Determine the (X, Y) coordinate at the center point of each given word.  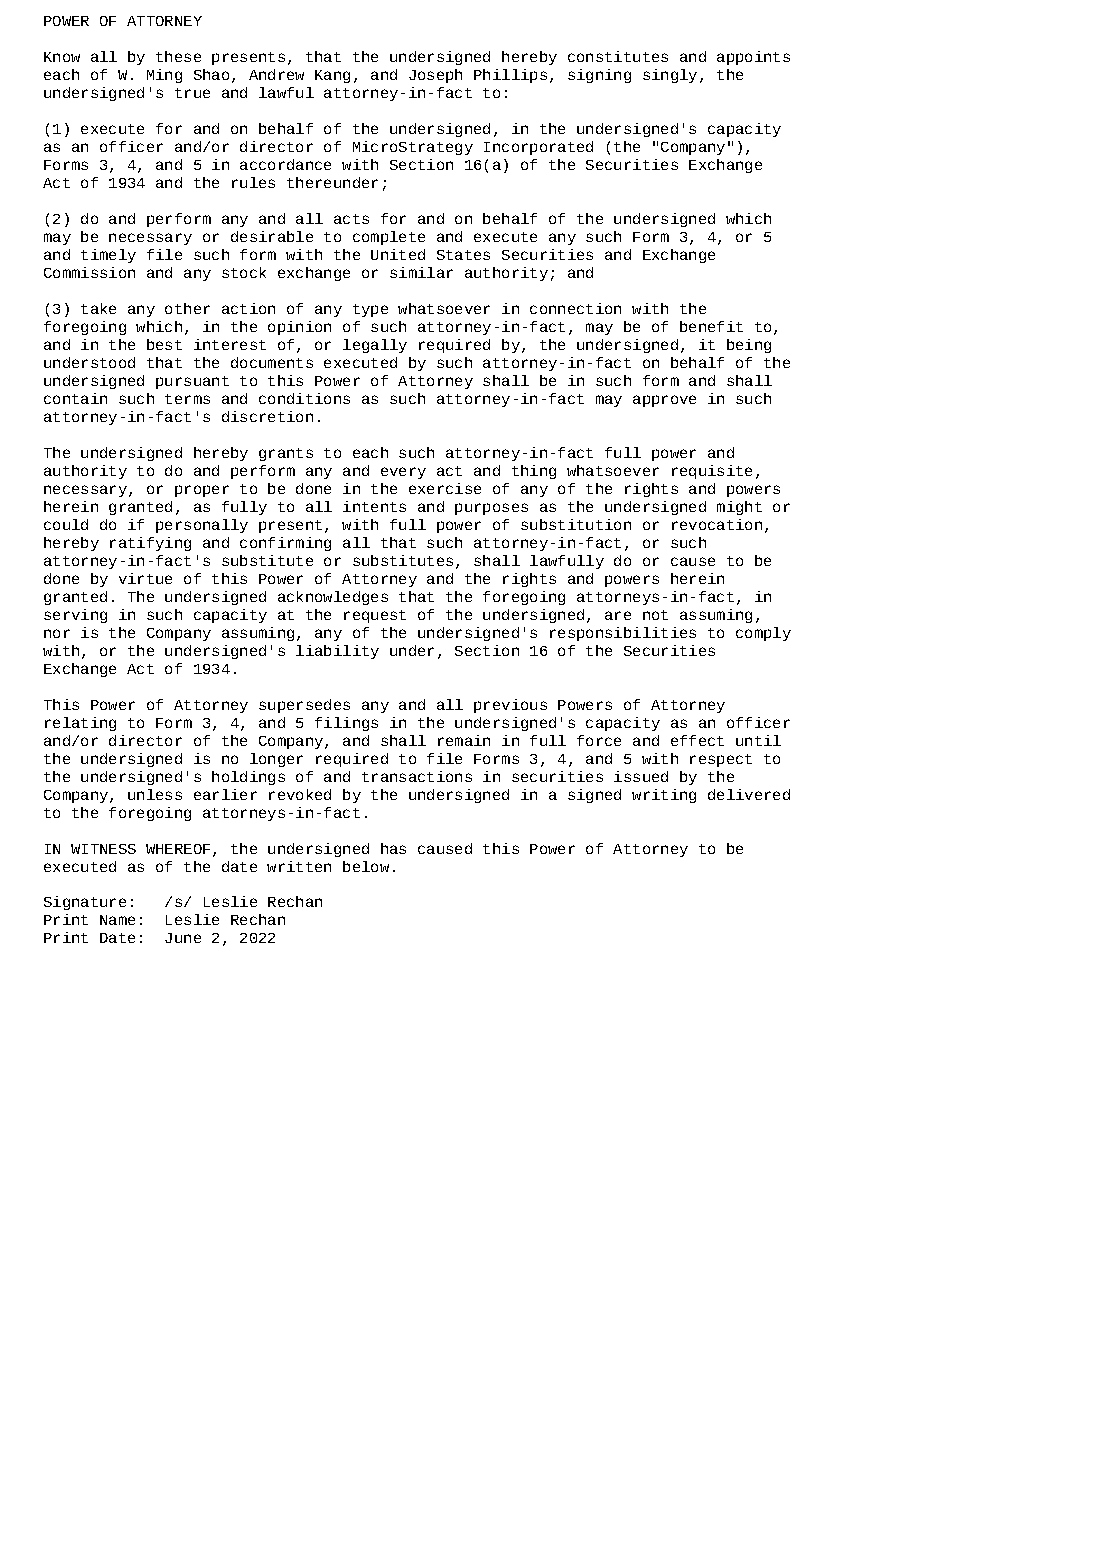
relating (80, 724)
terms (187, 399)
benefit (711, 326)
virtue (145, 578)
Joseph (435, 76)
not (655, 615)
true (192, 93)
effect (697, 740)
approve (664, 401)
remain (464, 740)
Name (117, 920)
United (398, 254)
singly (670, 76)
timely (108, 256)
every (403, 473)
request (375, 616)
